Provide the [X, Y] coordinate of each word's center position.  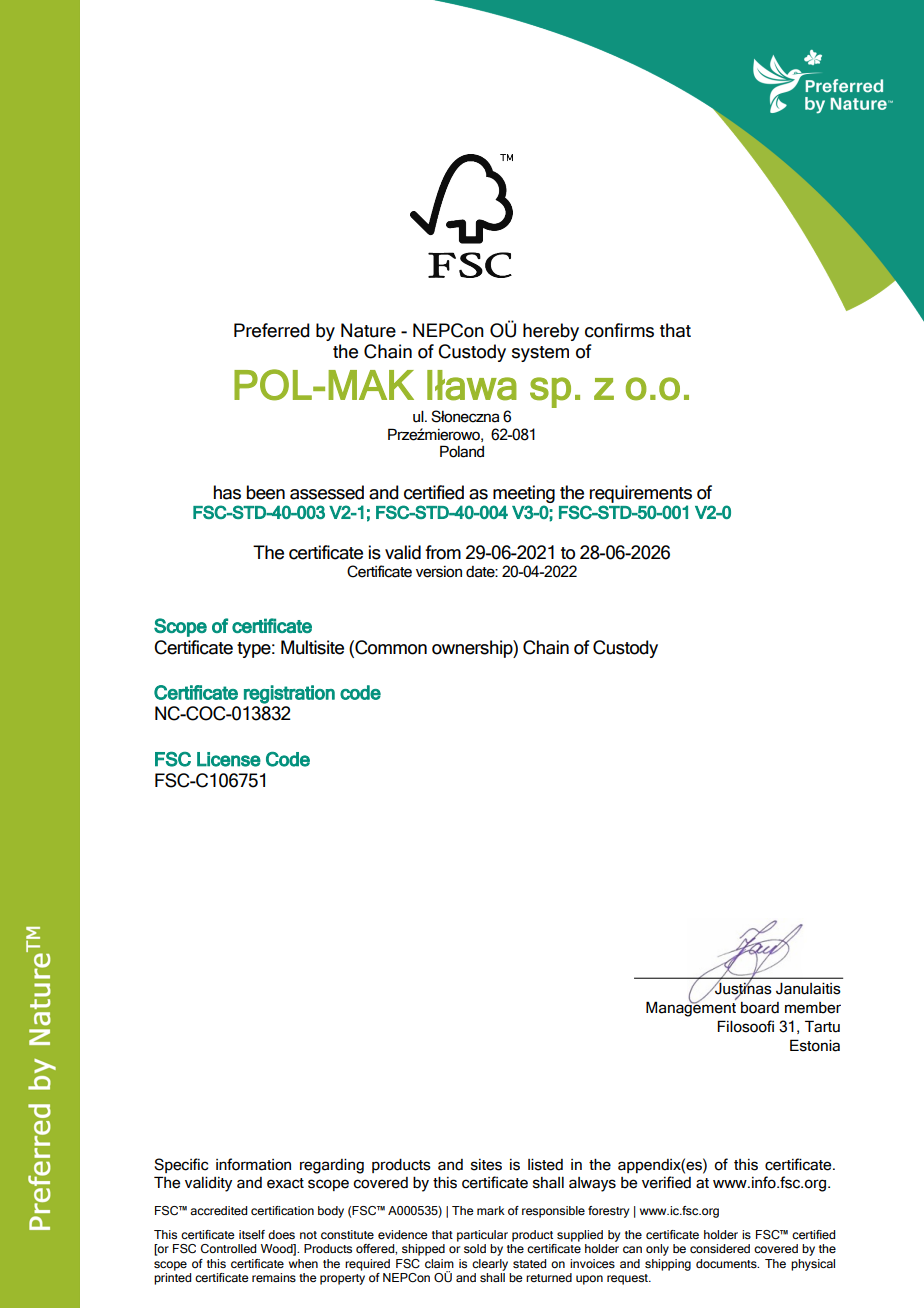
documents [727, 1263]
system [540, 354]
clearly [490, 1265]
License [229, 759]
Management [691, 1008]
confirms [619, 330]
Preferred [272, 330]
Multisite [312, 647]
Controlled [228, 1248]
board [760, 1008]
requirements [641, 494]
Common [390, 647]
